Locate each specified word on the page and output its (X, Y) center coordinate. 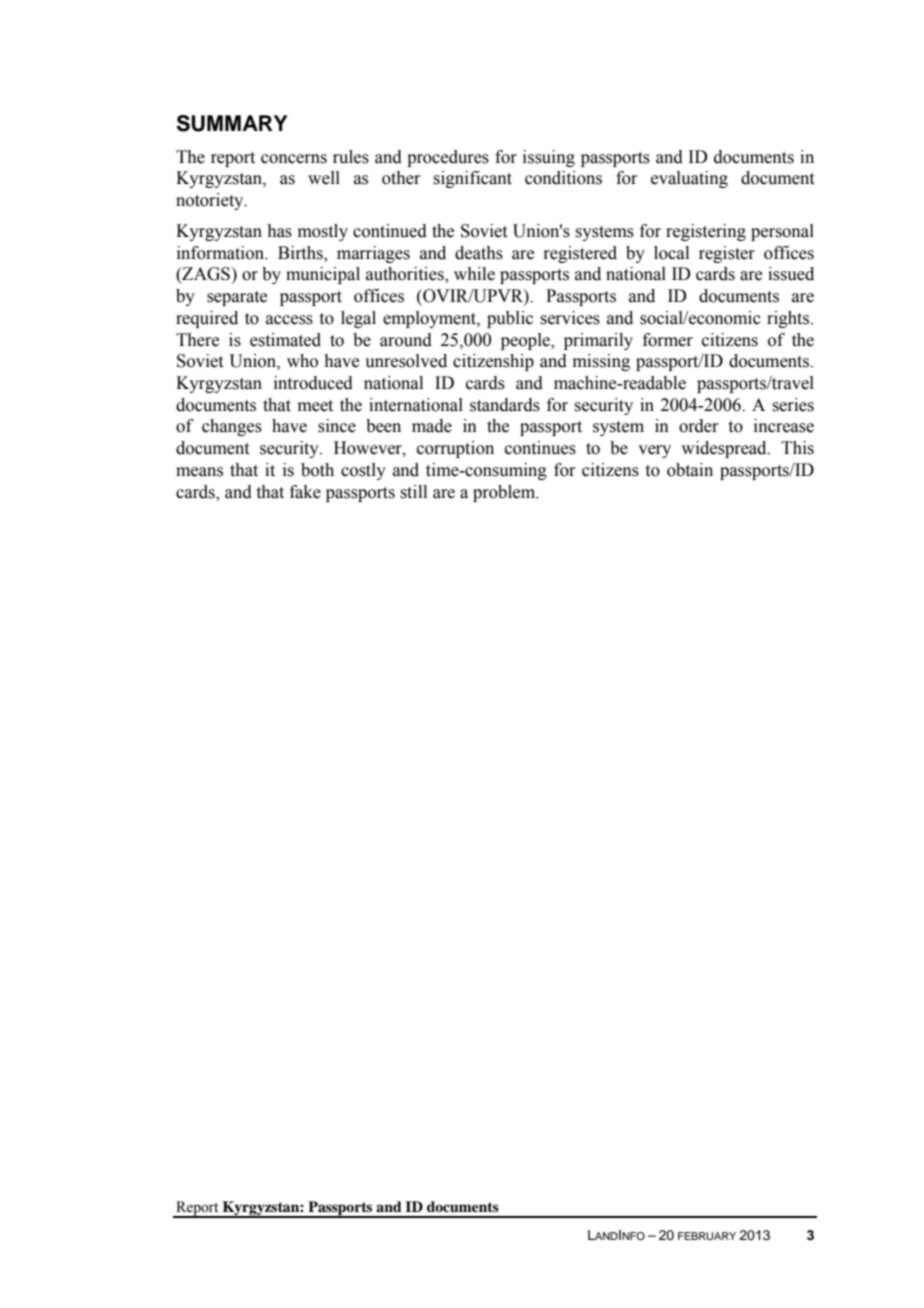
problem (505, 493)
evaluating (689, 179)
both (317, 470)
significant (472, 179)
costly (363, 471)
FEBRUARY (707, 1236)
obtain (690, 470)
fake (305, 492)
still (413, 492)
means (199, 472)
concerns (294, 159)
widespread (725, 449)
